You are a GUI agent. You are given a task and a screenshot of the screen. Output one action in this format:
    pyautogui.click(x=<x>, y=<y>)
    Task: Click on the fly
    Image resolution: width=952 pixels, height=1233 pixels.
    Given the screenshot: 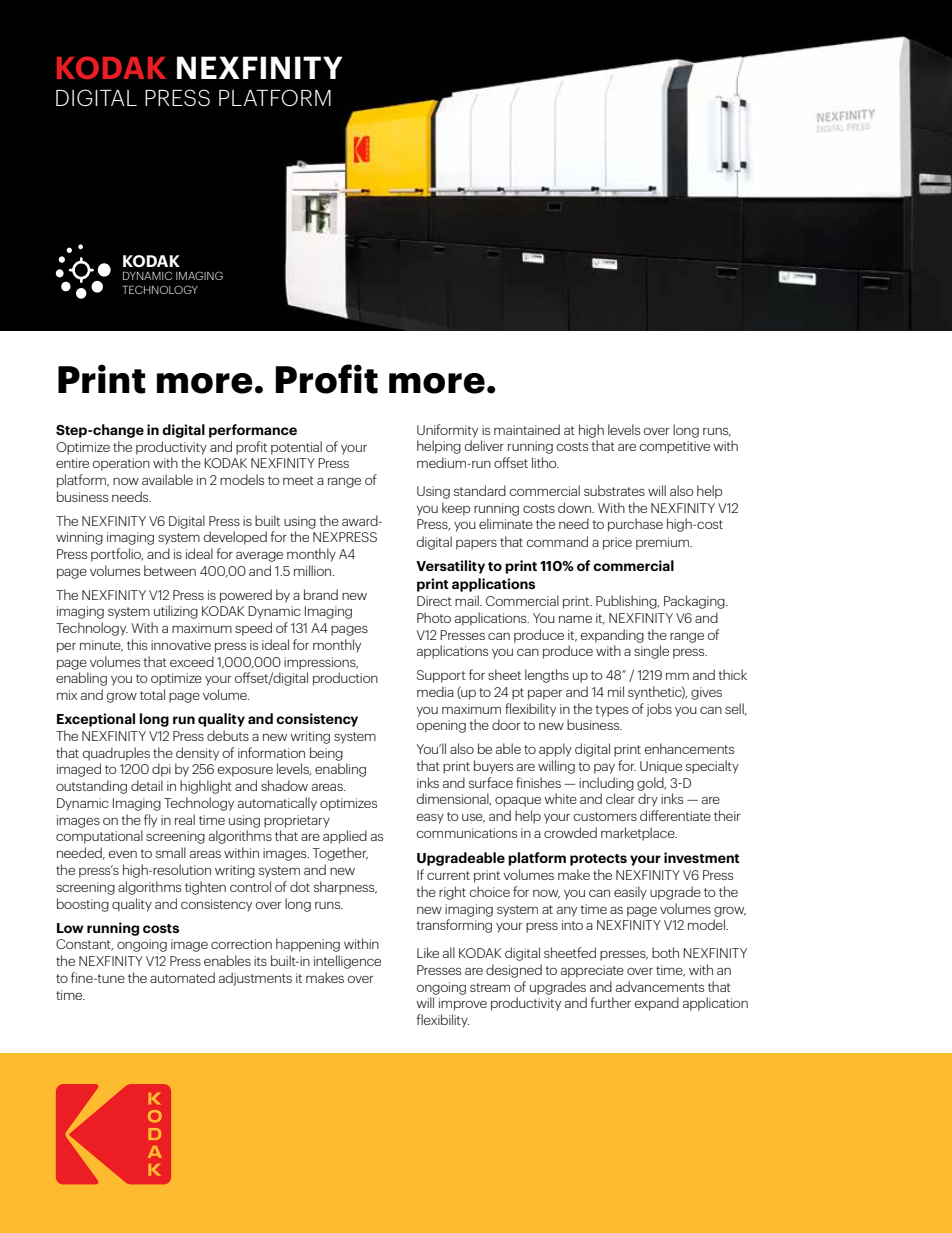 What is the action you would take?
    pyautogui.click(x=150, y=821)
